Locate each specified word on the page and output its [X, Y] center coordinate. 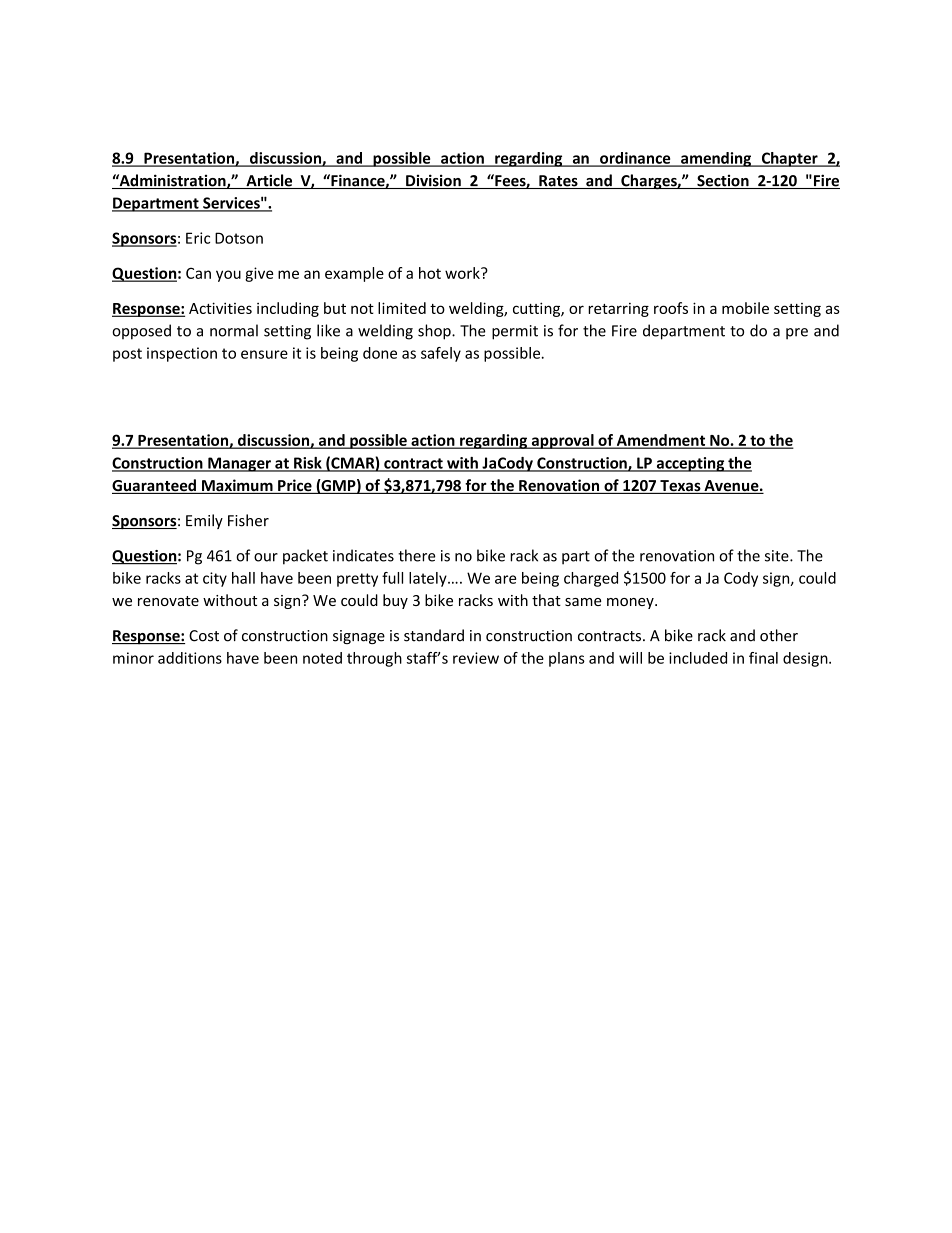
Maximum [237, 486]
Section [723, 182]
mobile [745, 308]
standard [434, 635]
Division [433, 181]
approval [562, 441]
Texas [680, 487]
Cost [204, 636]
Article [269, 181]
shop [435, 332]
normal [234, 330]
